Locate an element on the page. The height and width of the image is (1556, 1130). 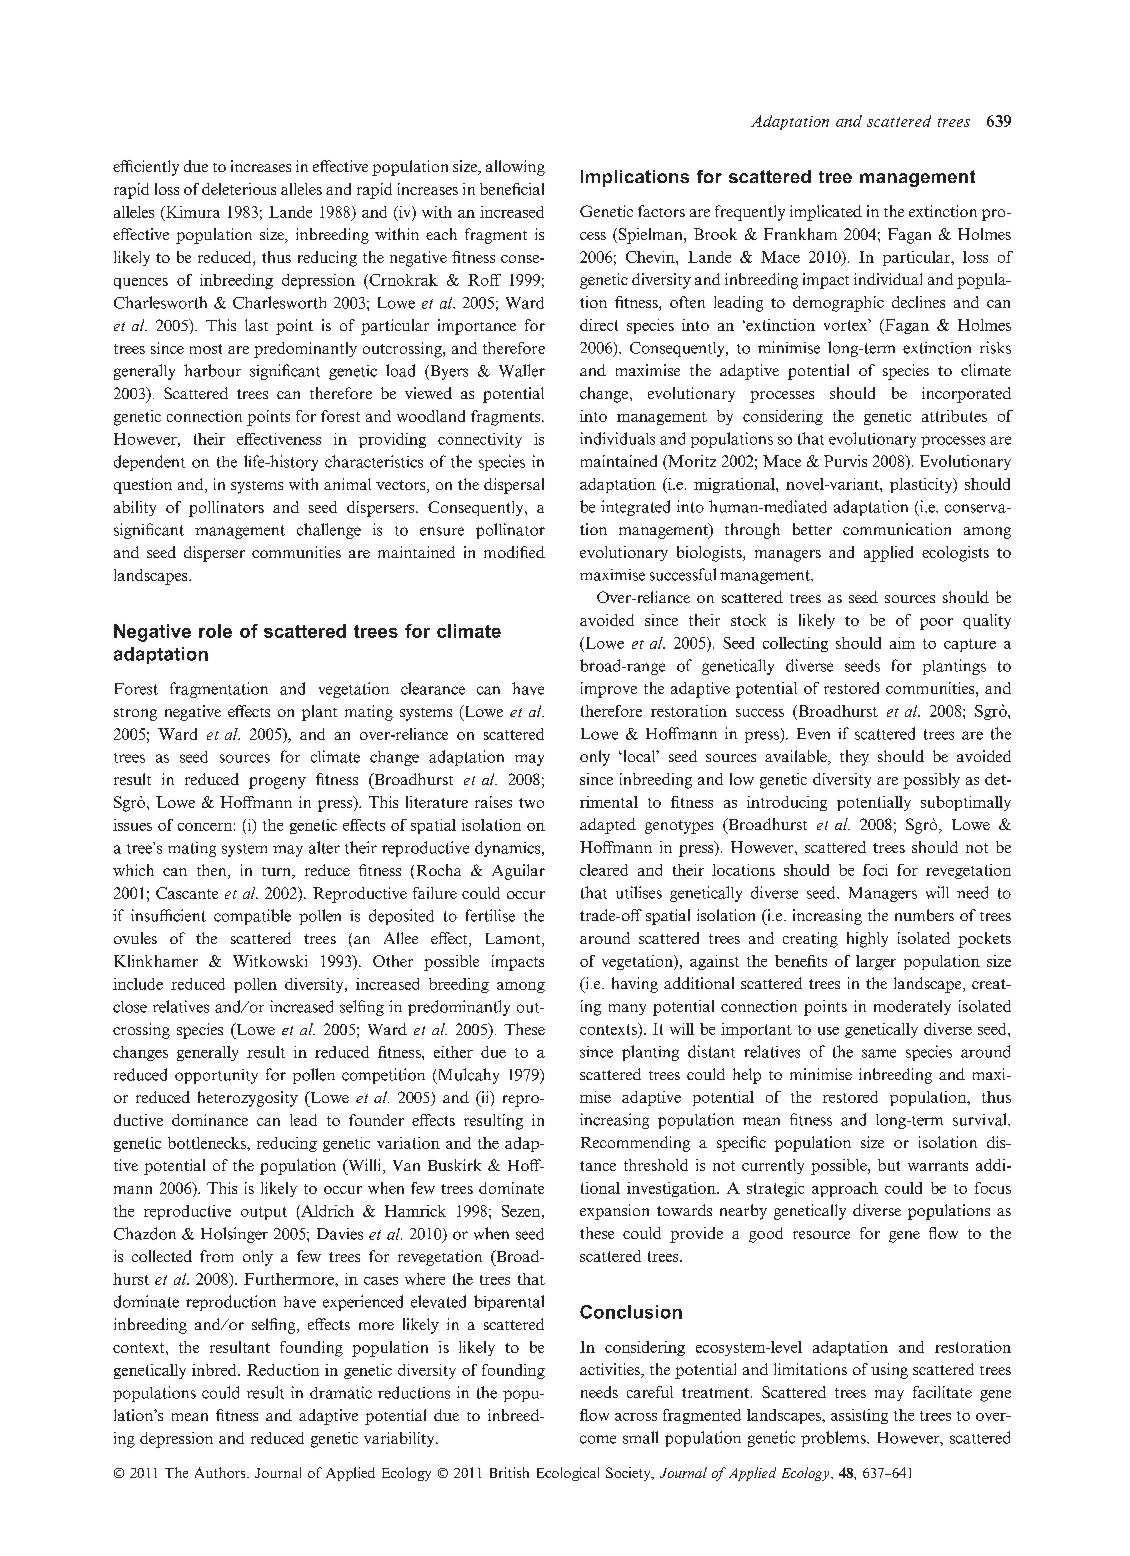
opportunity is located at coordinates (216, 1076).
